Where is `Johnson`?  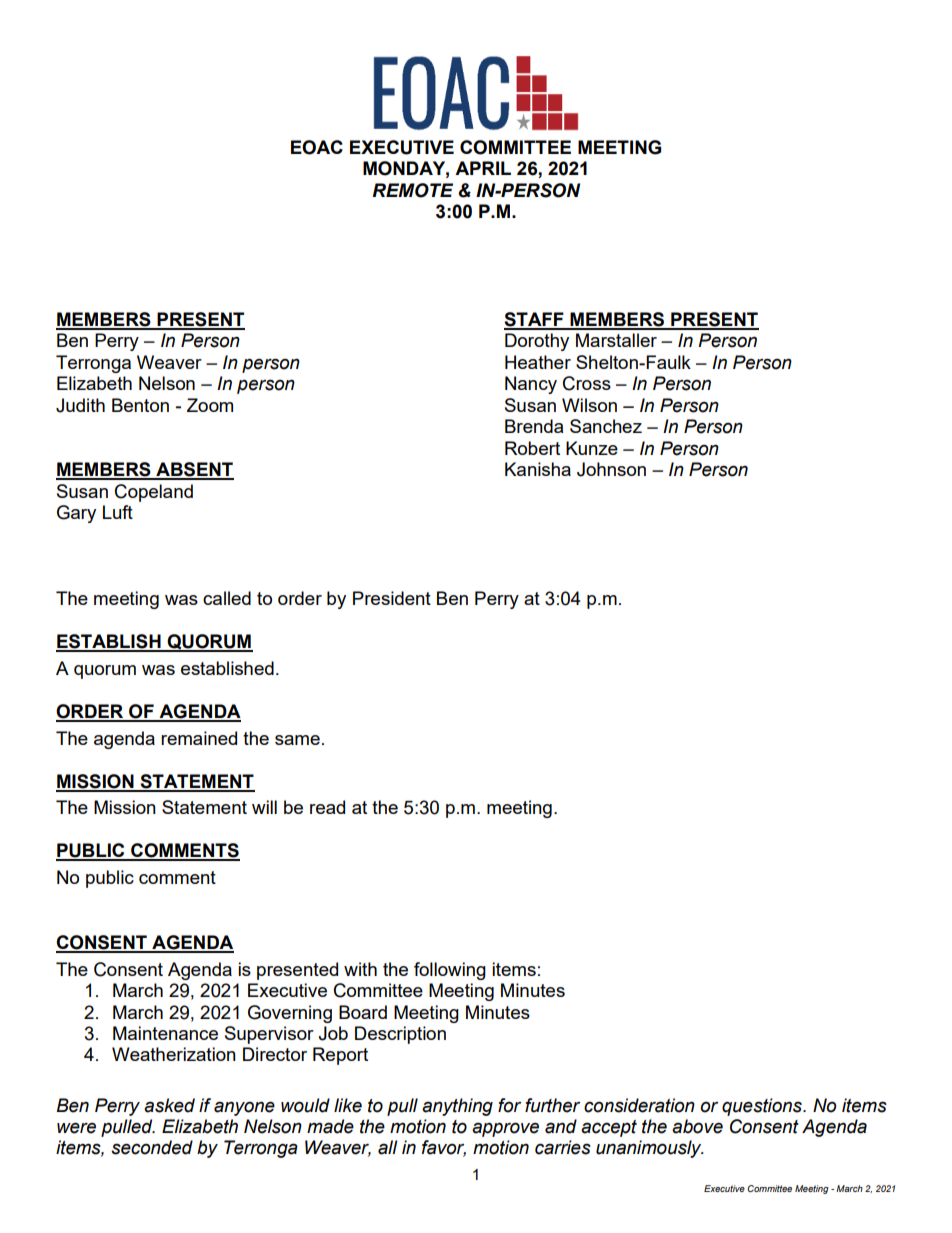 Johnson is located at coordinates (611, 469).
